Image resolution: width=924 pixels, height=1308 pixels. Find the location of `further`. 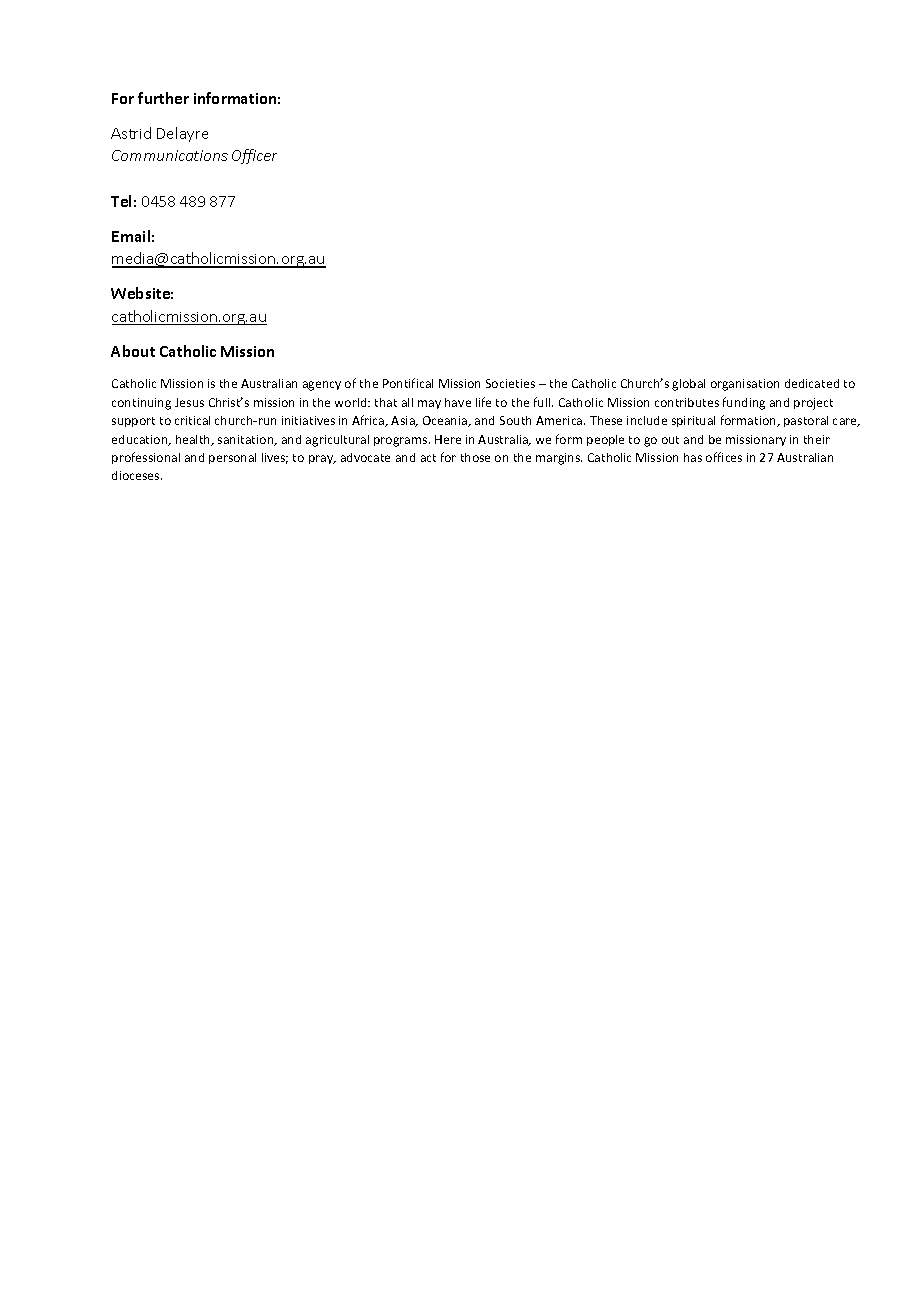

further is located at coordinates (163, 98).
